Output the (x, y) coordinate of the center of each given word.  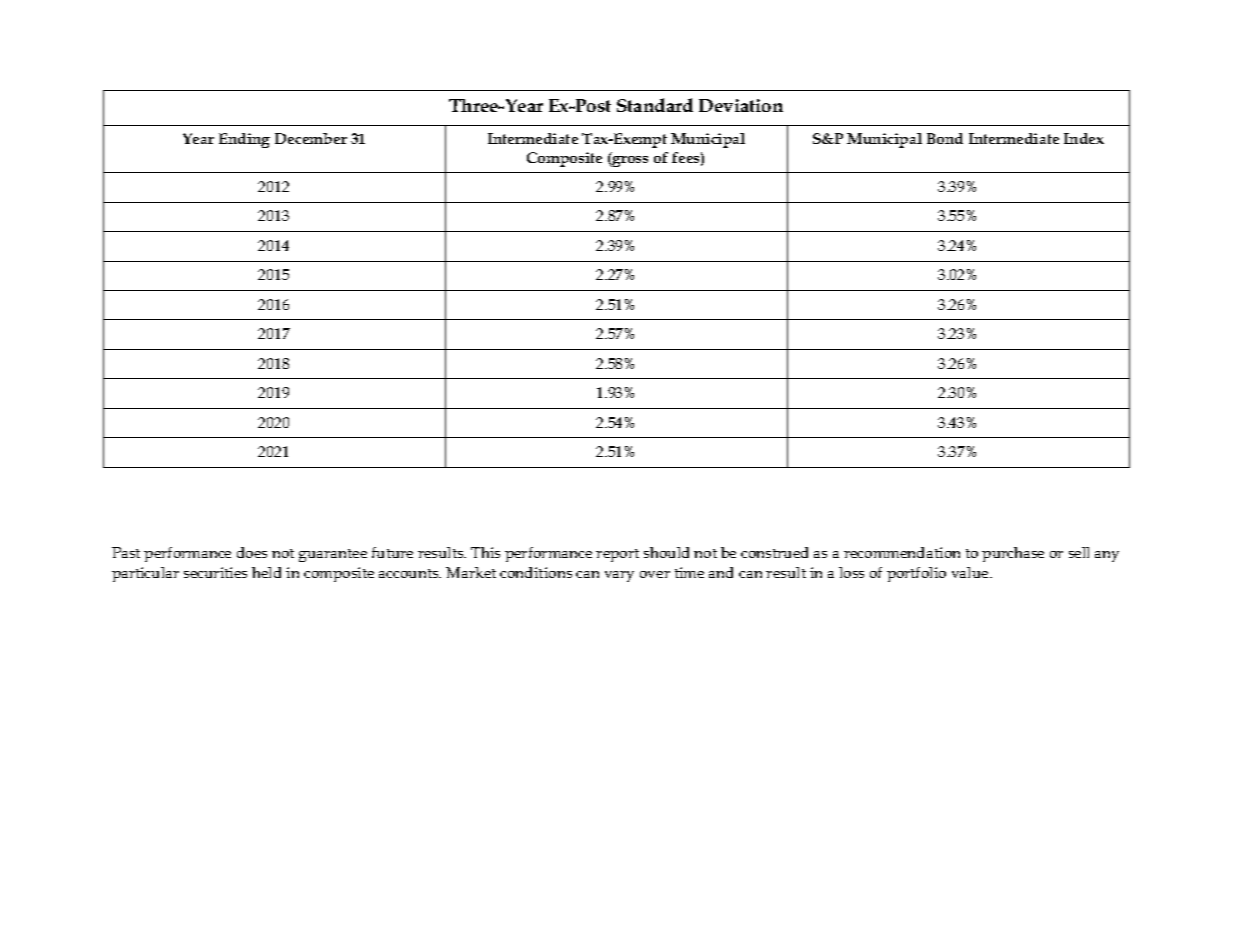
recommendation (902, 552)
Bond (945, 138)
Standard (655, 105)
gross (629, 161)
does (252, 552)
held (266, 572)
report (617, 555)
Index (1084, 138)
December (311, 138)
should (666, 552)
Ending (244, 140)
